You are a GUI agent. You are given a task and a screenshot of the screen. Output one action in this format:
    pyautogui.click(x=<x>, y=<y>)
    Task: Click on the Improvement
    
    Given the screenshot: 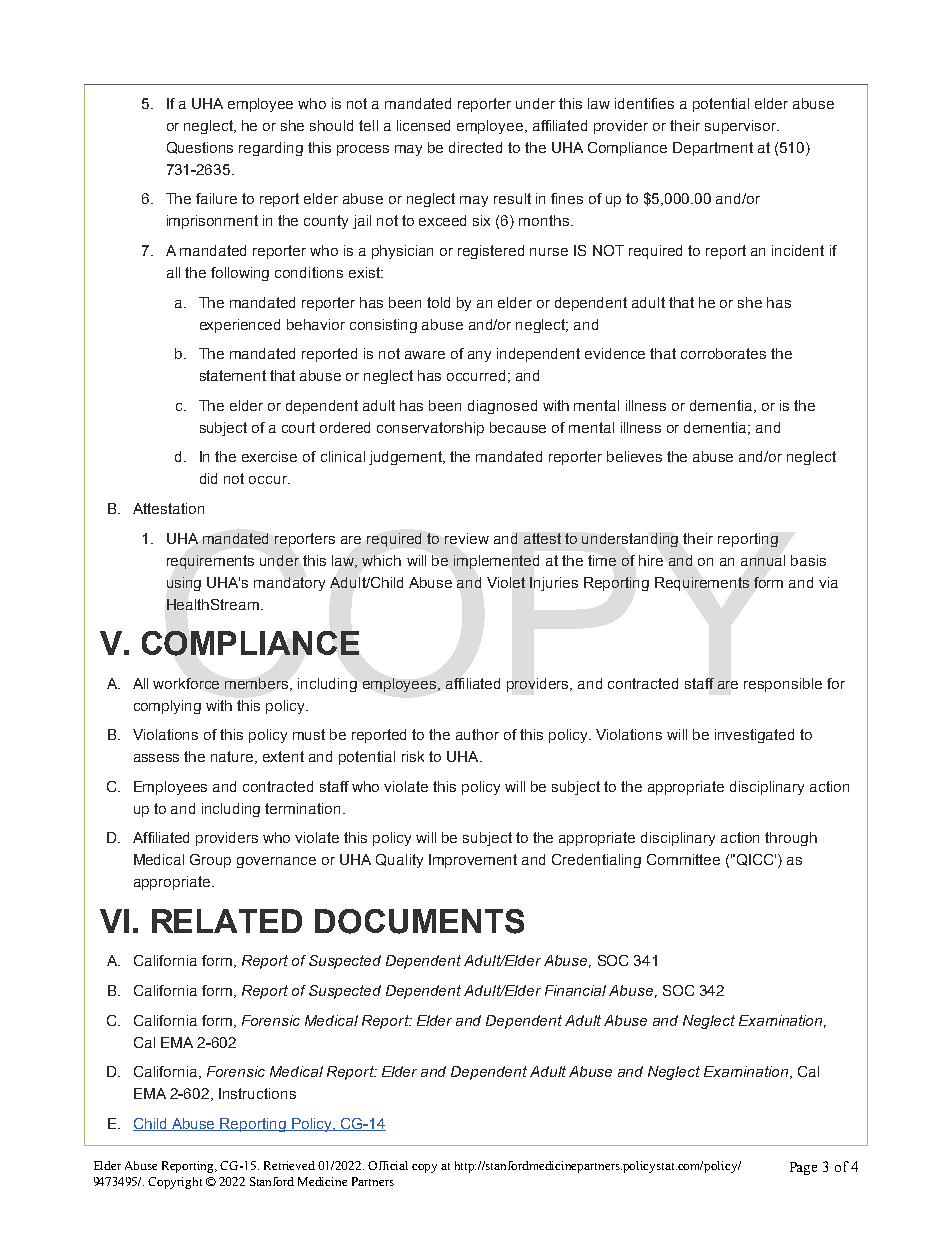 What is the action you would take?
    pyautogui.click(x=473, y=861)
